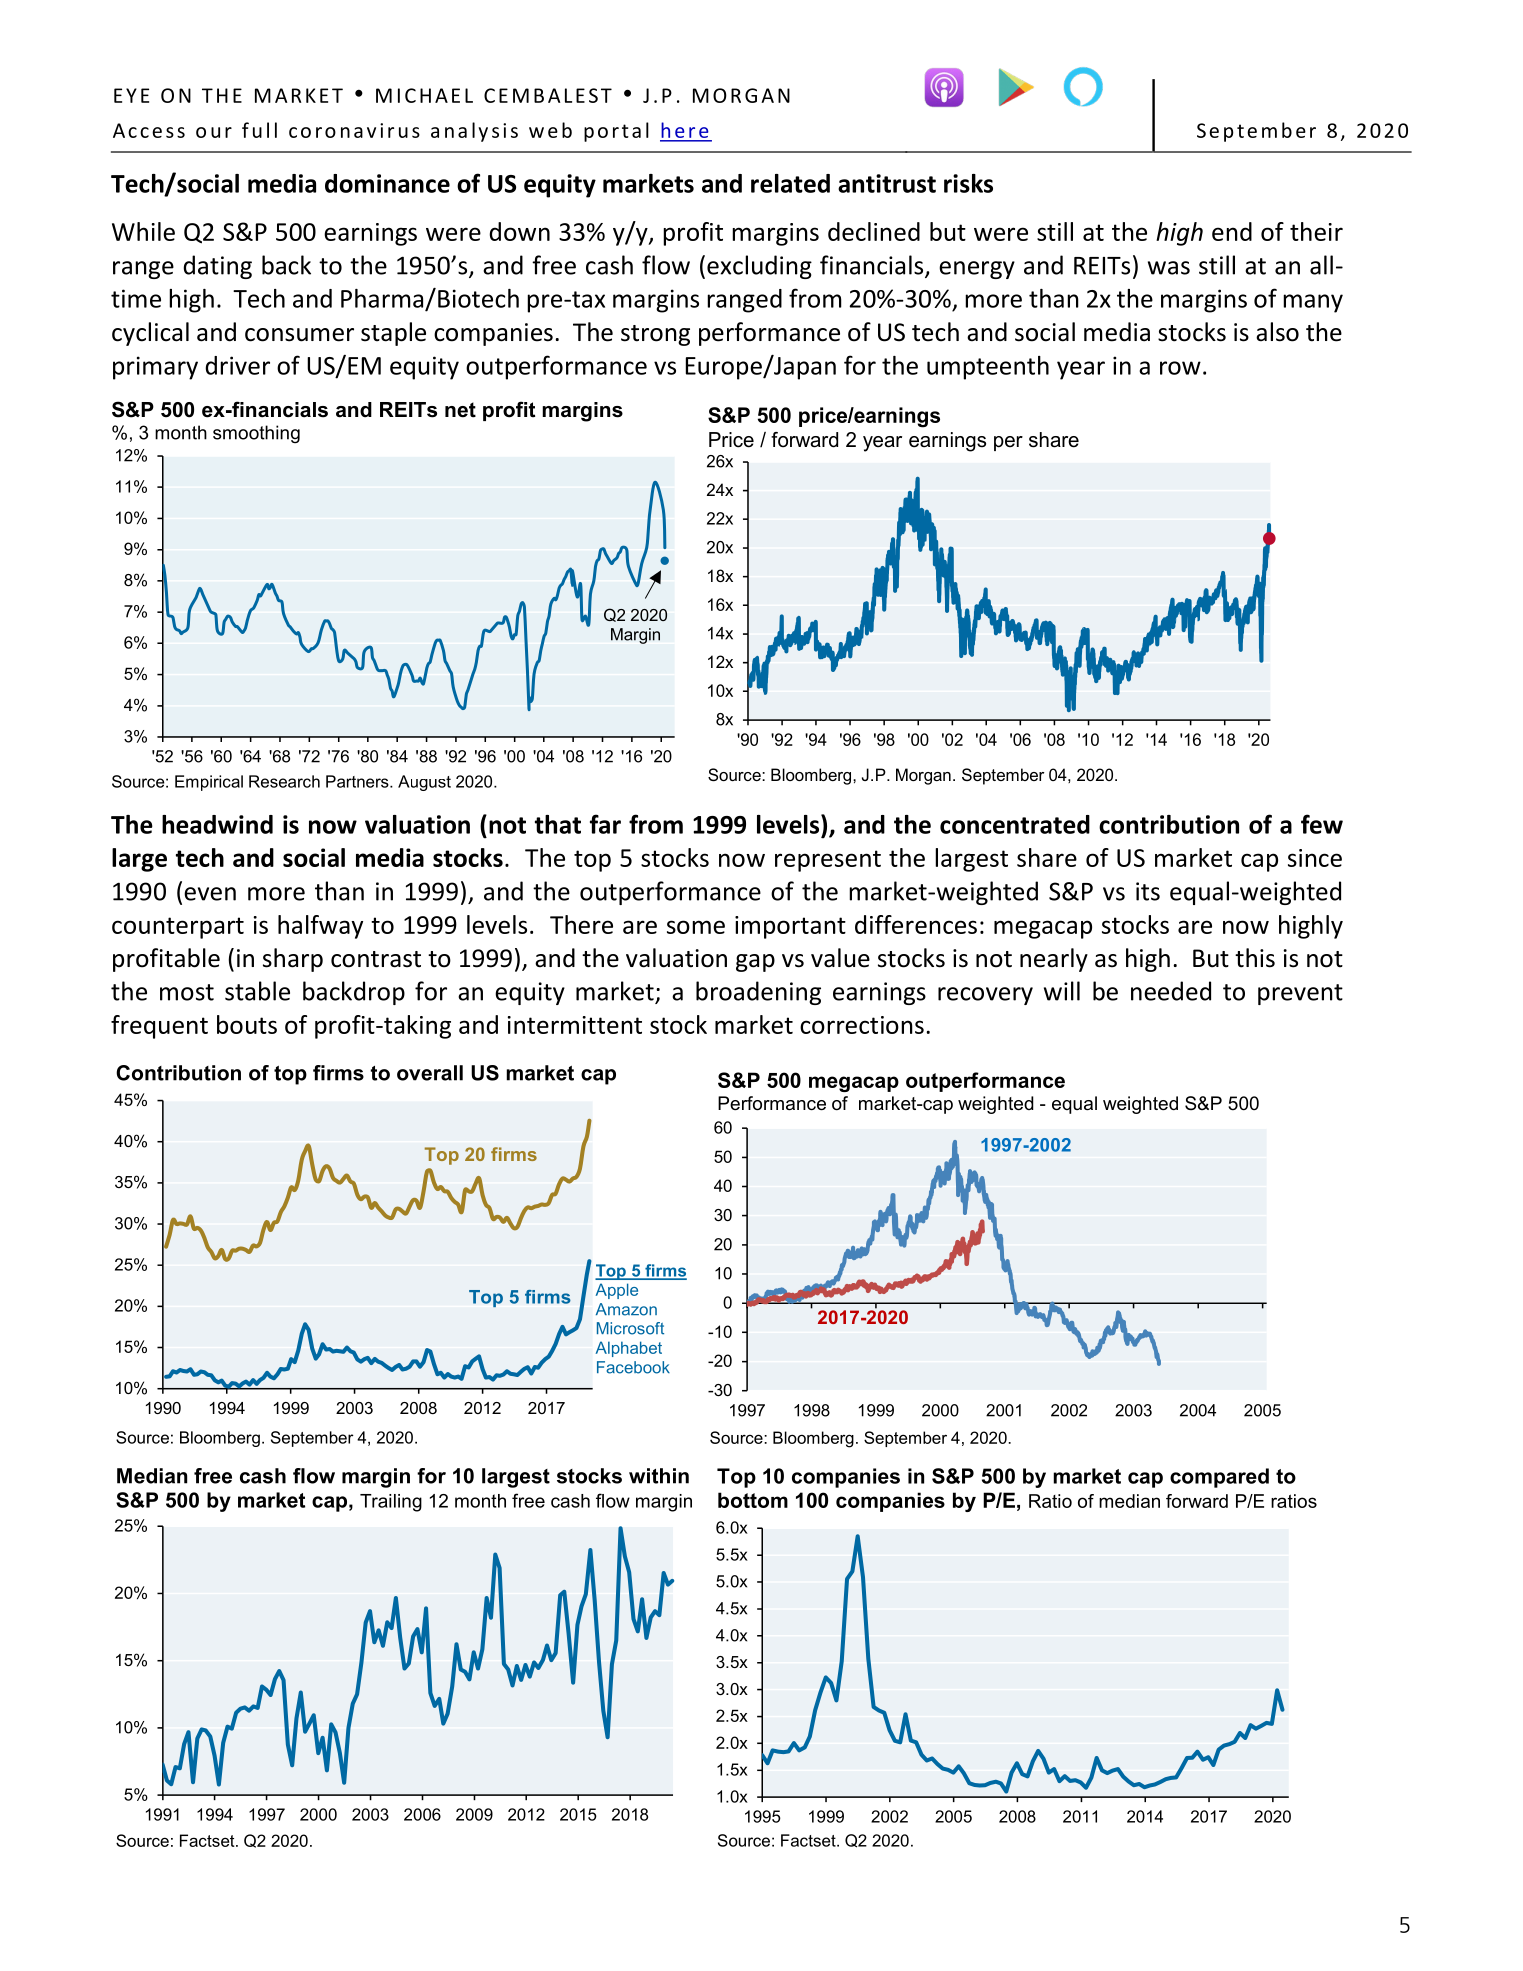  I want to click on needed, so click(1171, 991).
